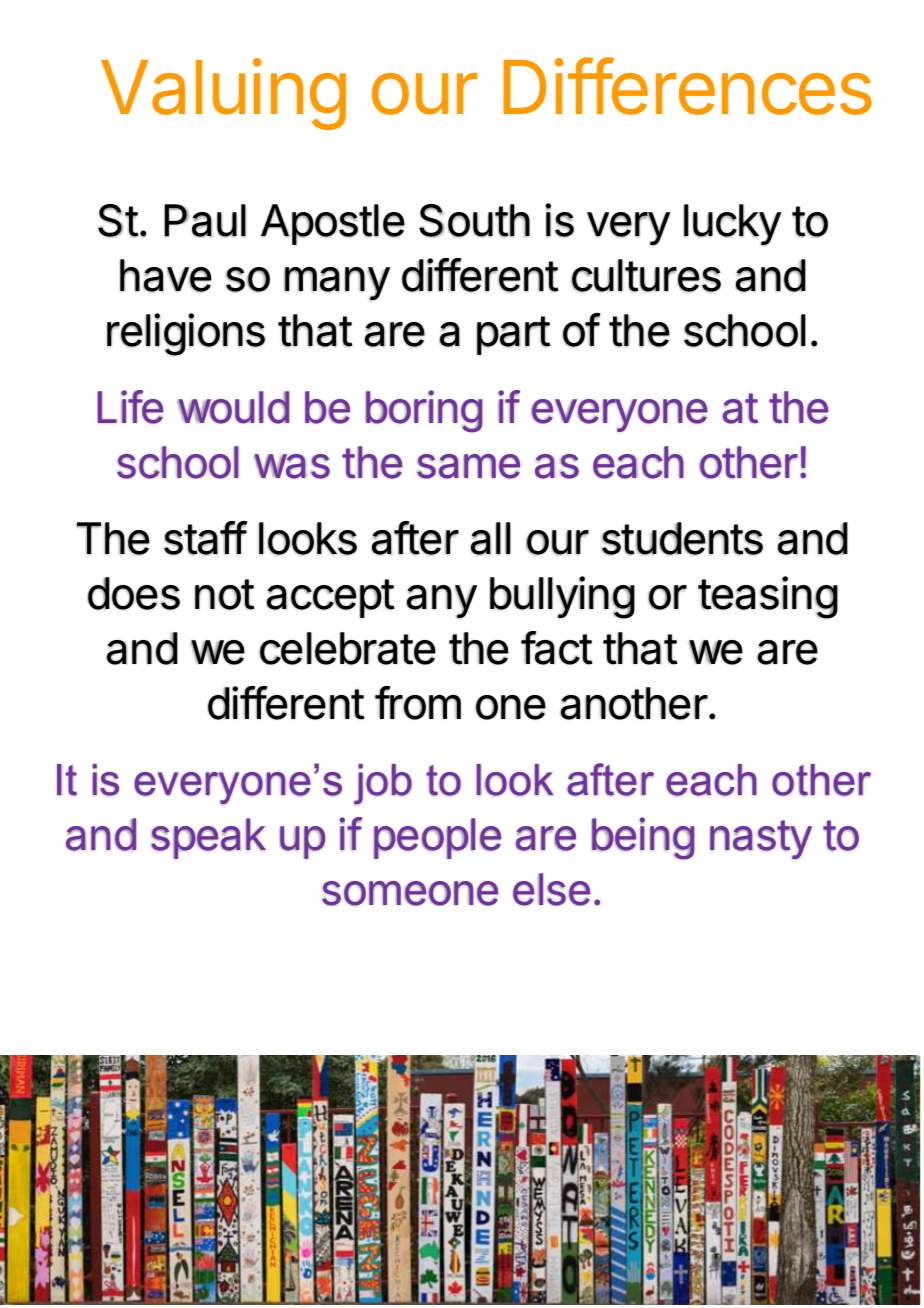 This screenshot has height=1308, width=924. What do you see at coordinates (166, 275) in the screenshot?
I see `have` at bounding box center [166, 275].
